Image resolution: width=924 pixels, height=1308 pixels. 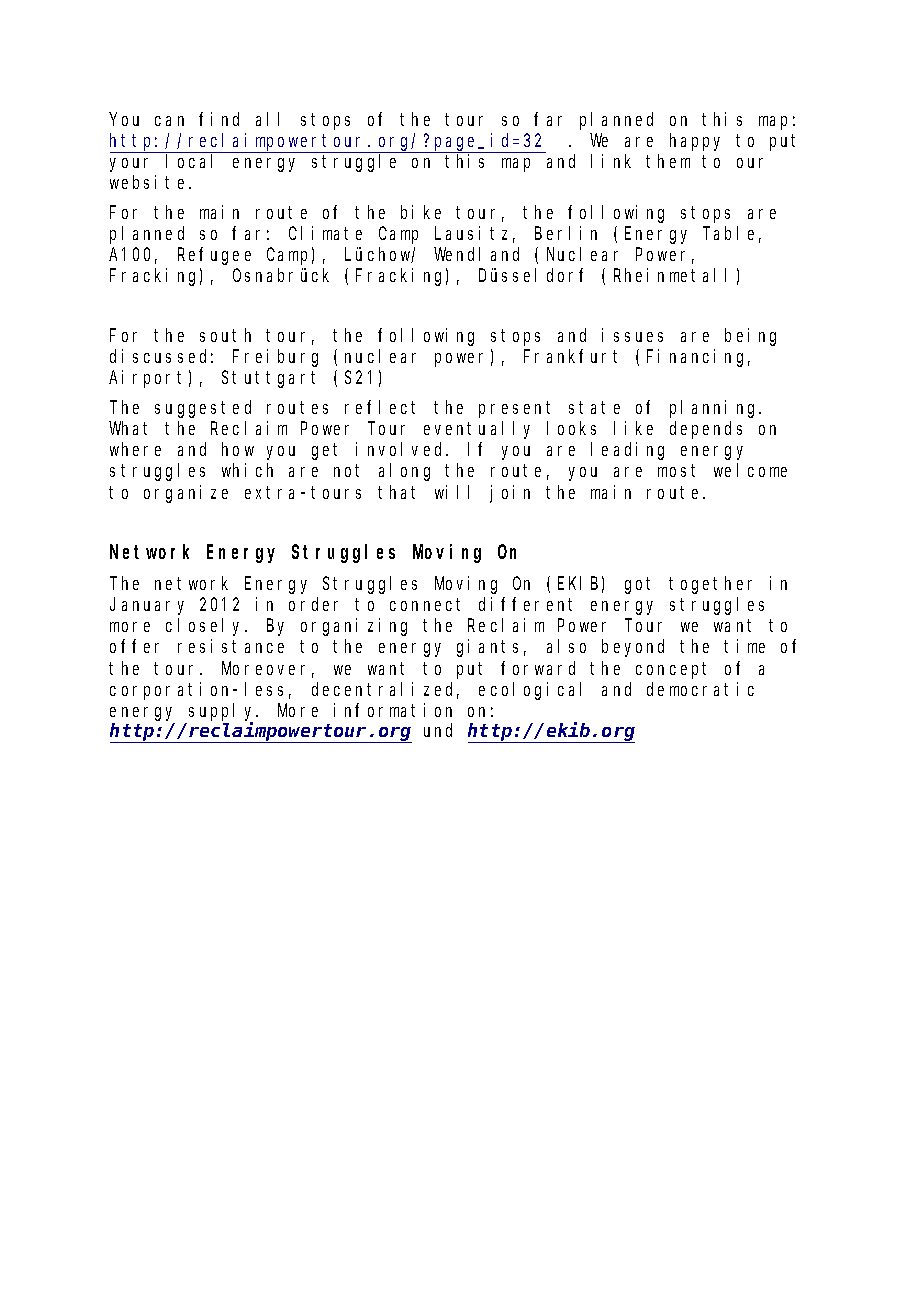 What do you see at coordinates (223, 713) in the document?
I see `supply` at bounding box center [223, 713].
